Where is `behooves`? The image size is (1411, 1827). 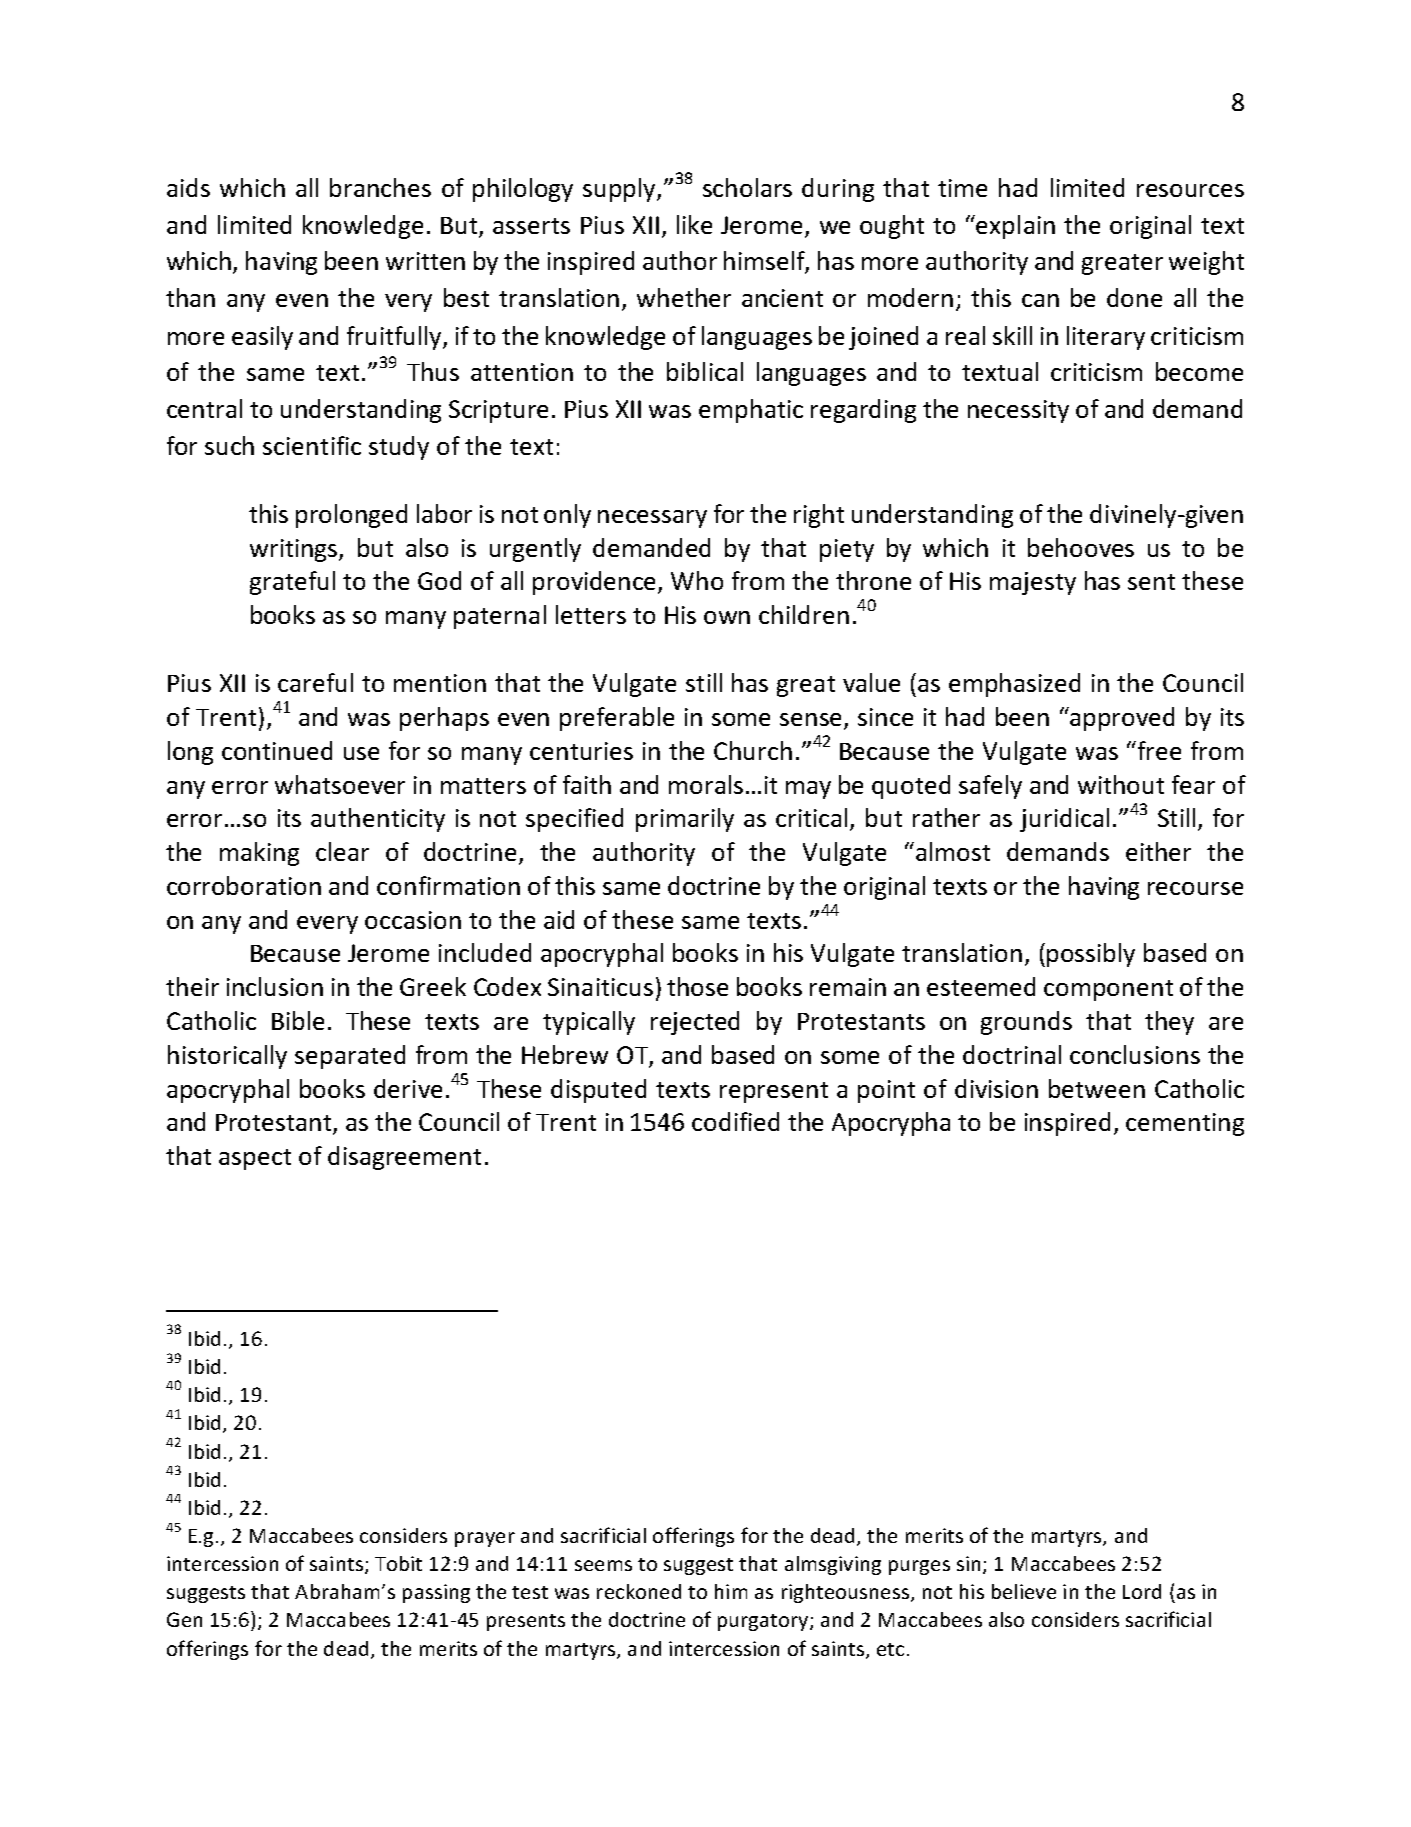
behooves is located at coordinates (1081, 547).
